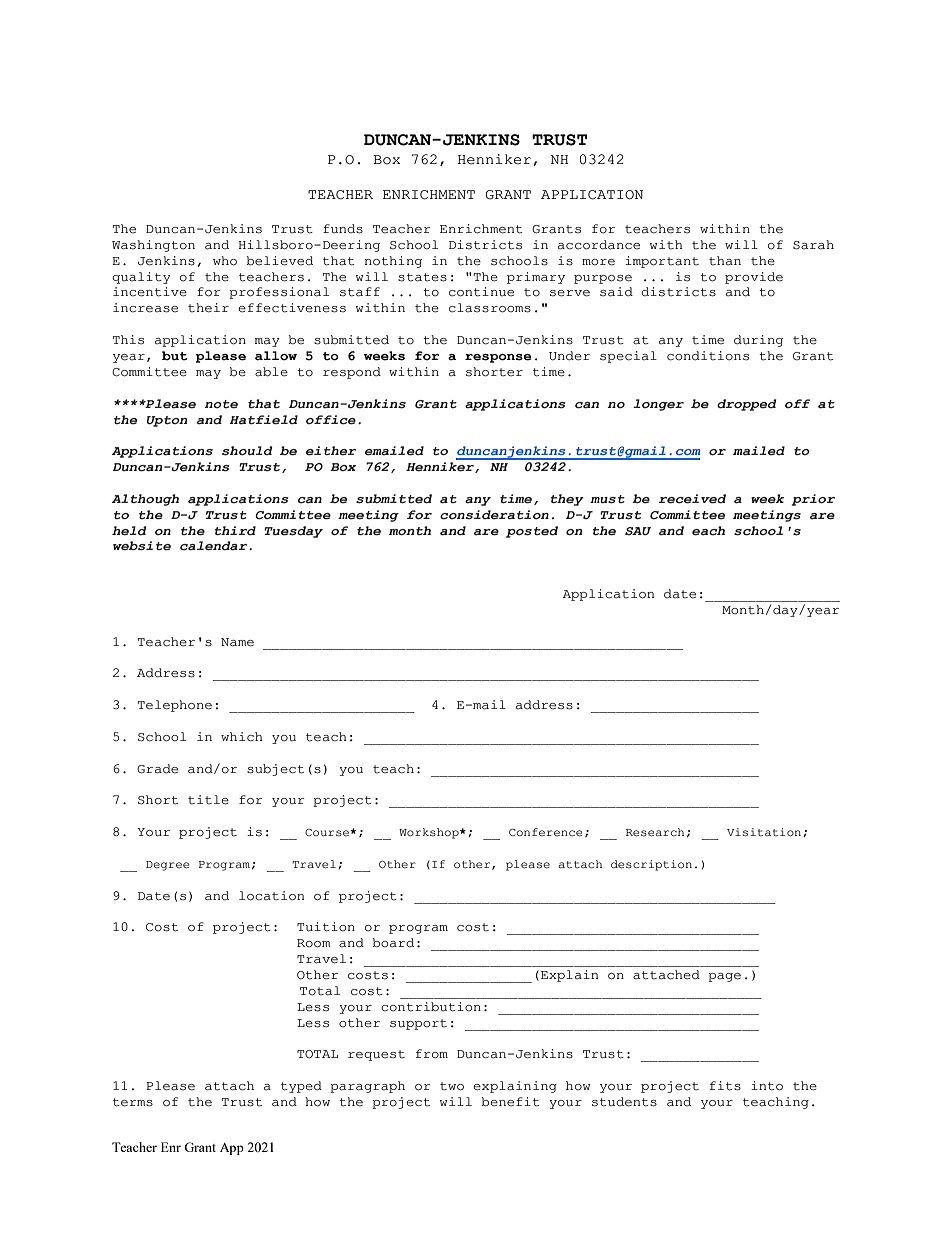  What do you see at coordinates (225, 261) in the screenshot?
I see `who` at bounding box center [225, 261].
